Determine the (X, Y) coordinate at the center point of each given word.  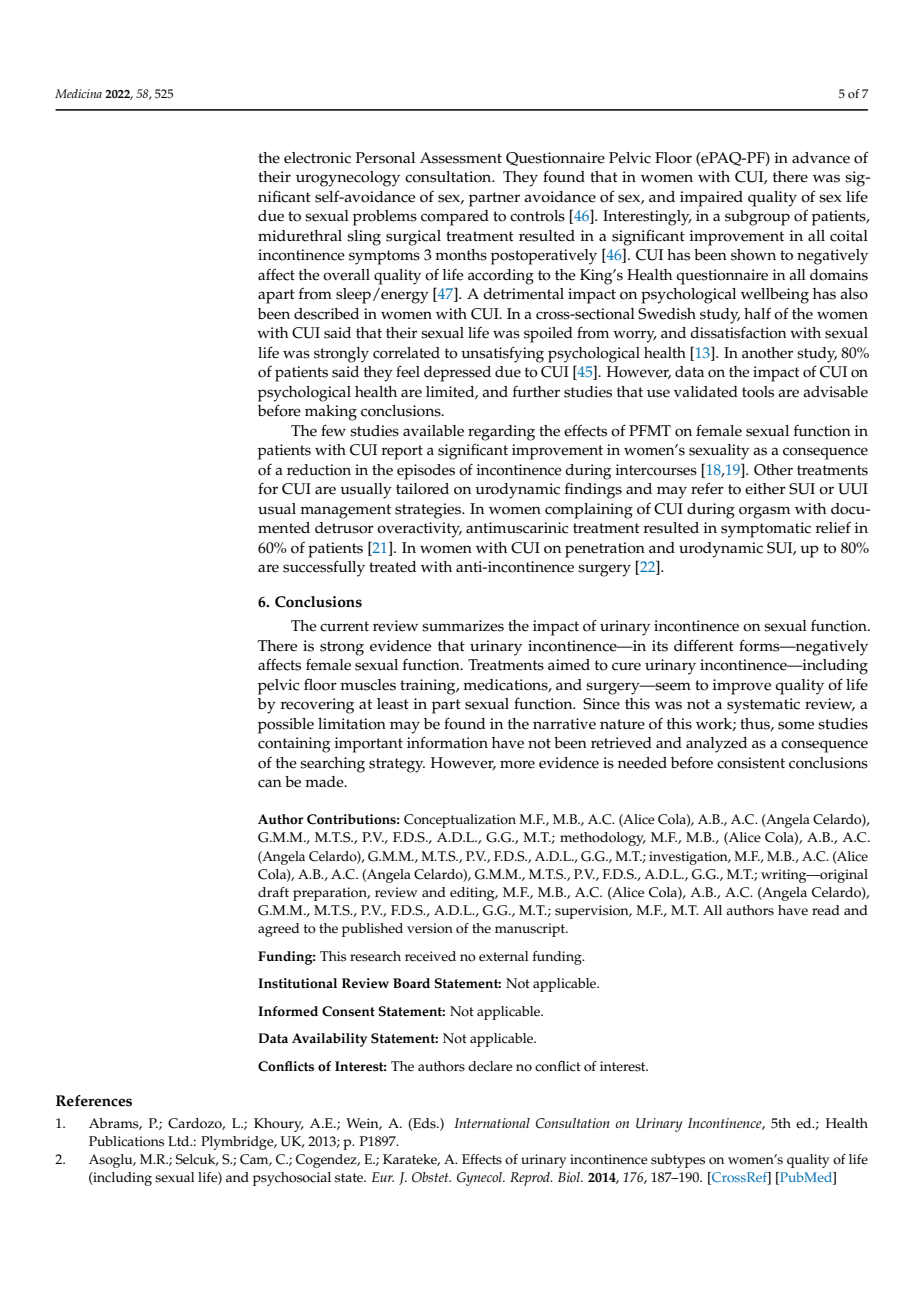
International (492, 1123)
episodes (426, 472)
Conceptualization (460, 821)
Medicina (78, 93)
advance (821, 158)
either (765, 489)
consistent (751, 763)
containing (294, 745)
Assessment (461, 158)
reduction (319, 470)
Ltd (180, 1141)
